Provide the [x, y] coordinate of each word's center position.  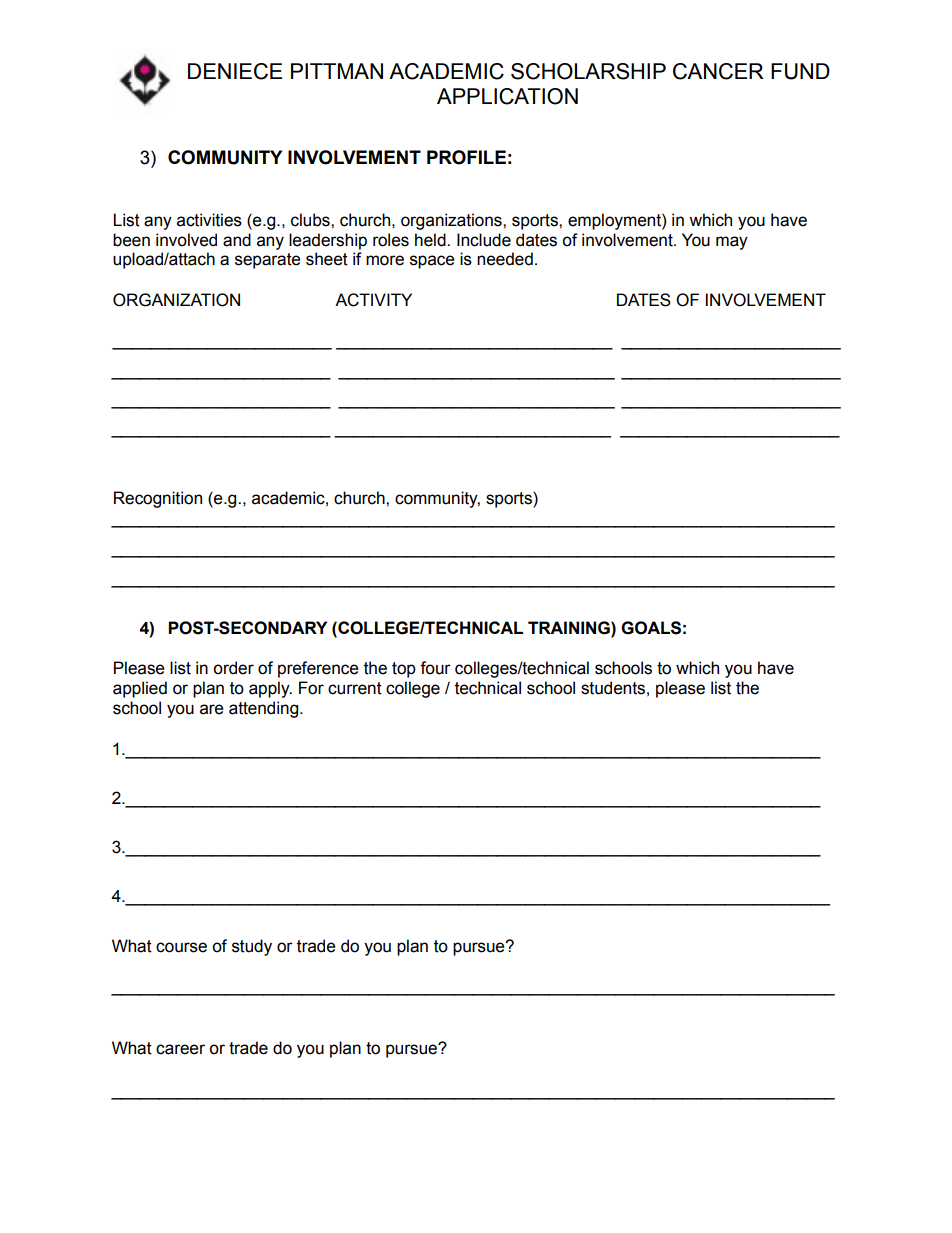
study [252, 947]
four [435, 668]
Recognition [158, 499]
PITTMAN [337, 71]
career [180, 1049]
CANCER [718, 71]
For [311, 688]
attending [265, 709]
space [432, 262]
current [355, 688]
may [732, 243]
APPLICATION [507, 96]
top [404, 670]
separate [268, 261]
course [181, 947]
